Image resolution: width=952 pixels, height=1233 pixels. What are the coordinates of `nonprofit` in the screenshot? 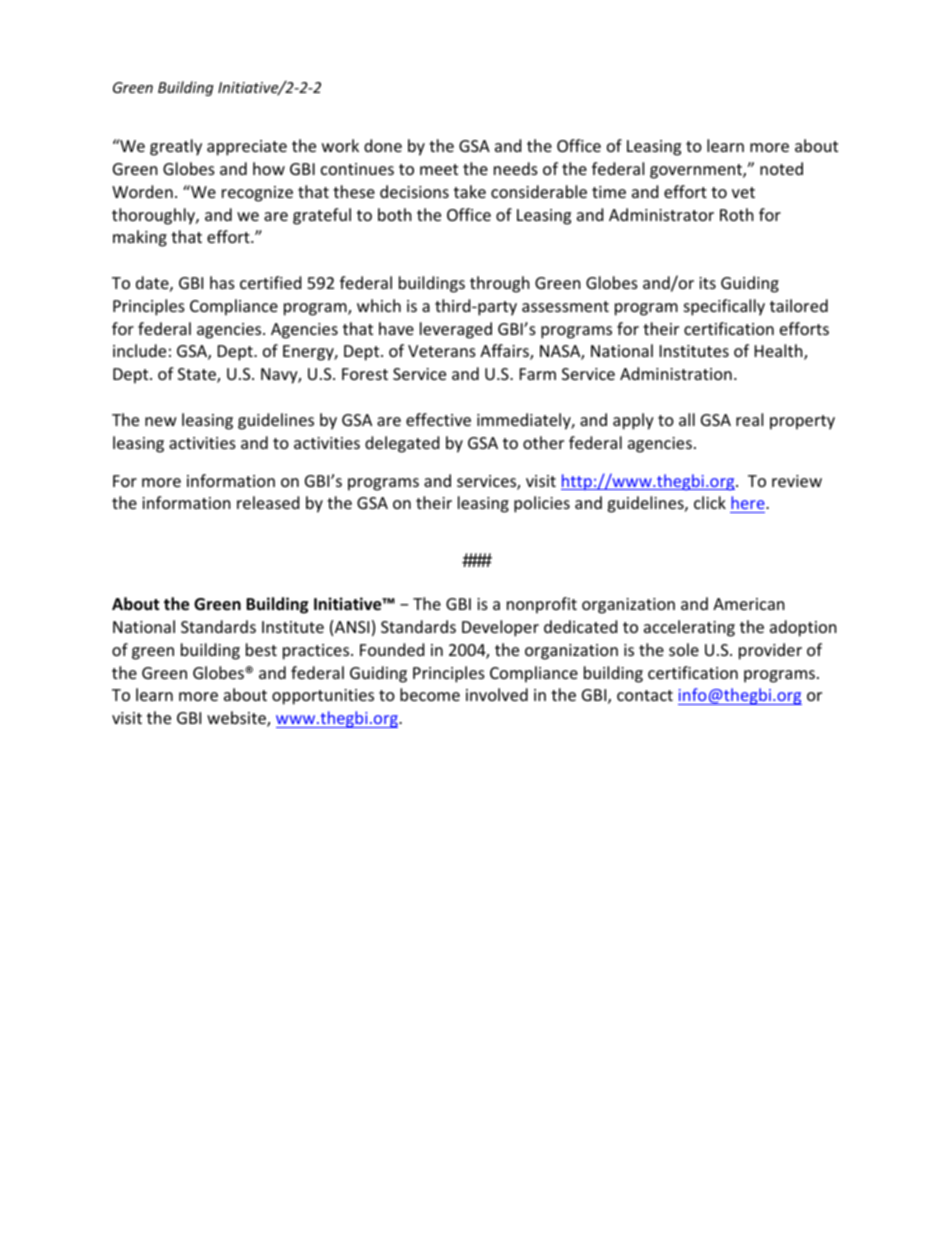 It's located at (542, 605).
